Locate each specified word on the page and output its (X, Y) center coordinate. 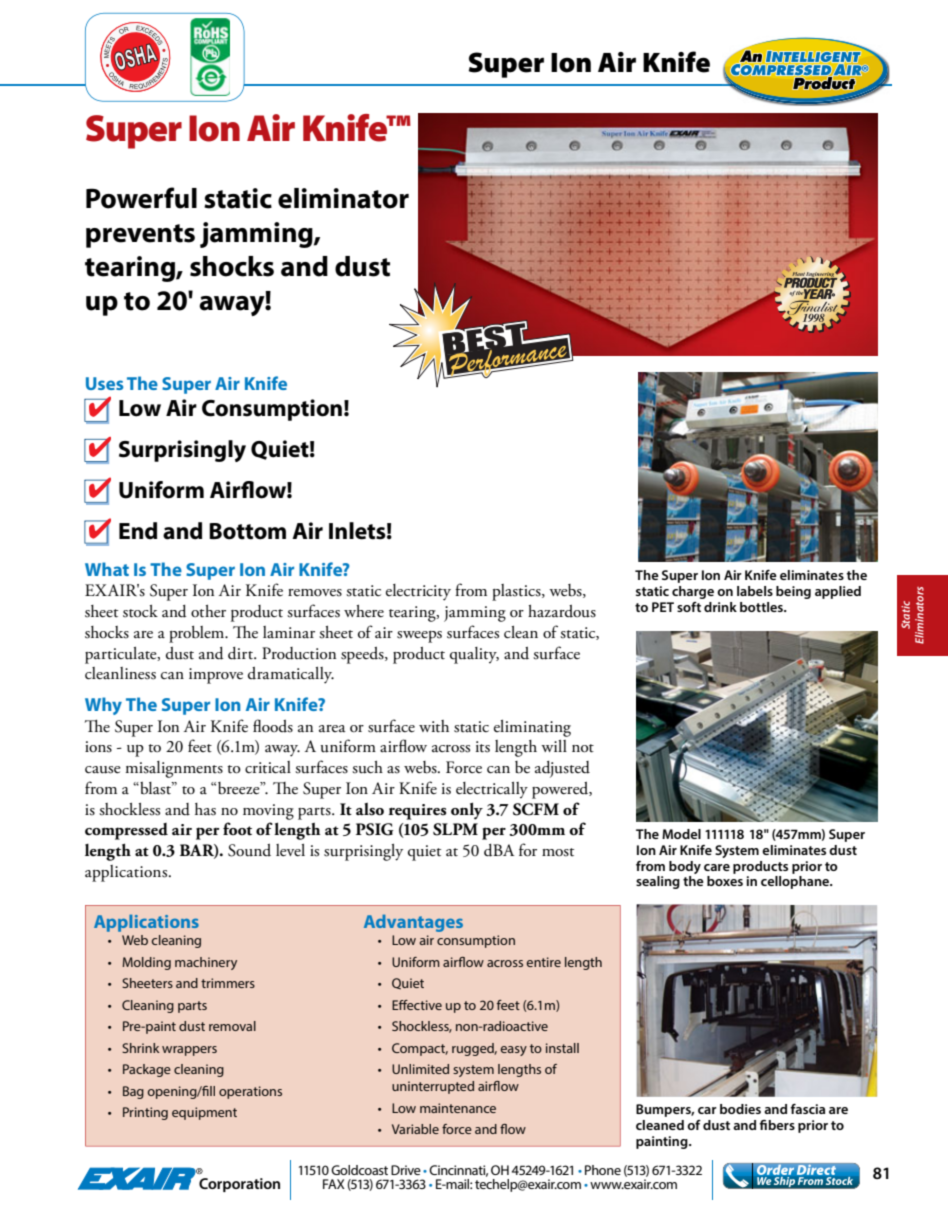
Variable (415, 1129)
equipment (204, 1113)
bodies (740, 1109)
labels (755, 591)
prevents (140, 236)
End (138, 531)
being (793, 592)
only (467, 811)
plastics (517, 592)
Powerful (141, 198)
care (717, 867)
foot (237, 829)
